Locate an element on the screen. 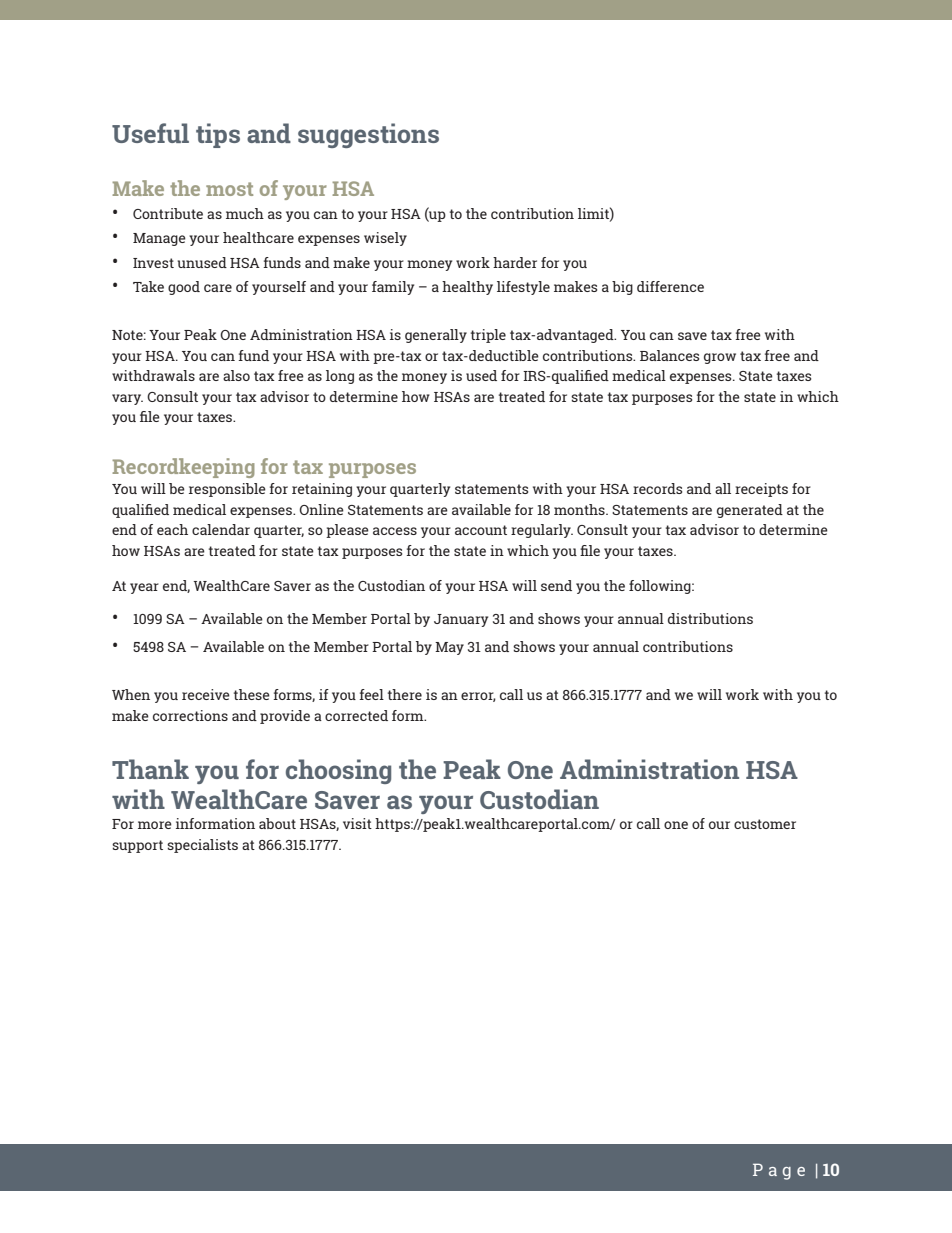  distributions is located at coordinates (710, 618).
